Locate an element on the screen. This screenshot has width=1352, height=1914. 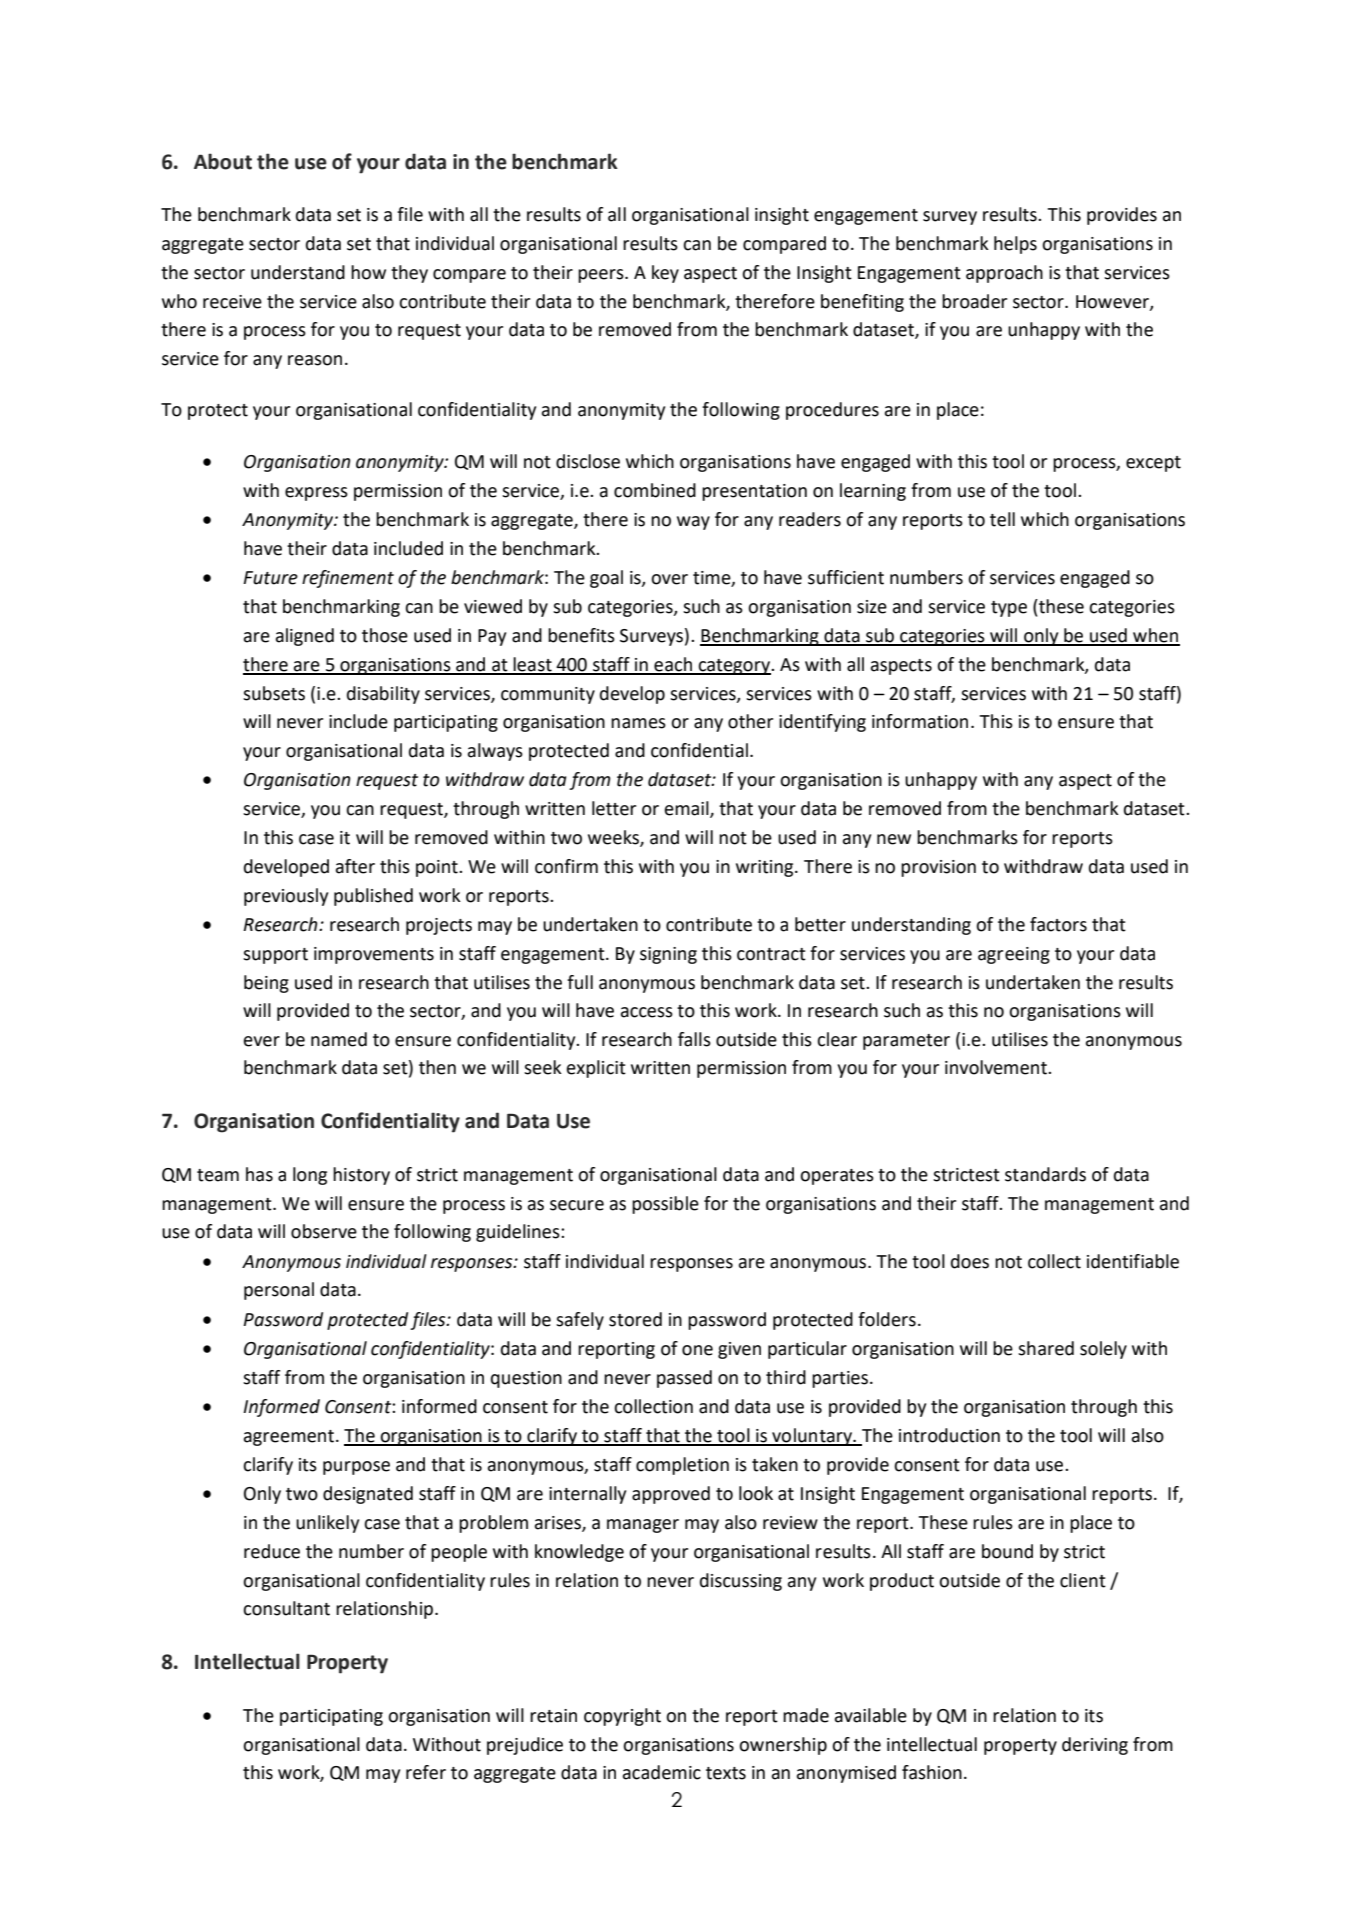
helps is located at coordinates (1015, 245).
